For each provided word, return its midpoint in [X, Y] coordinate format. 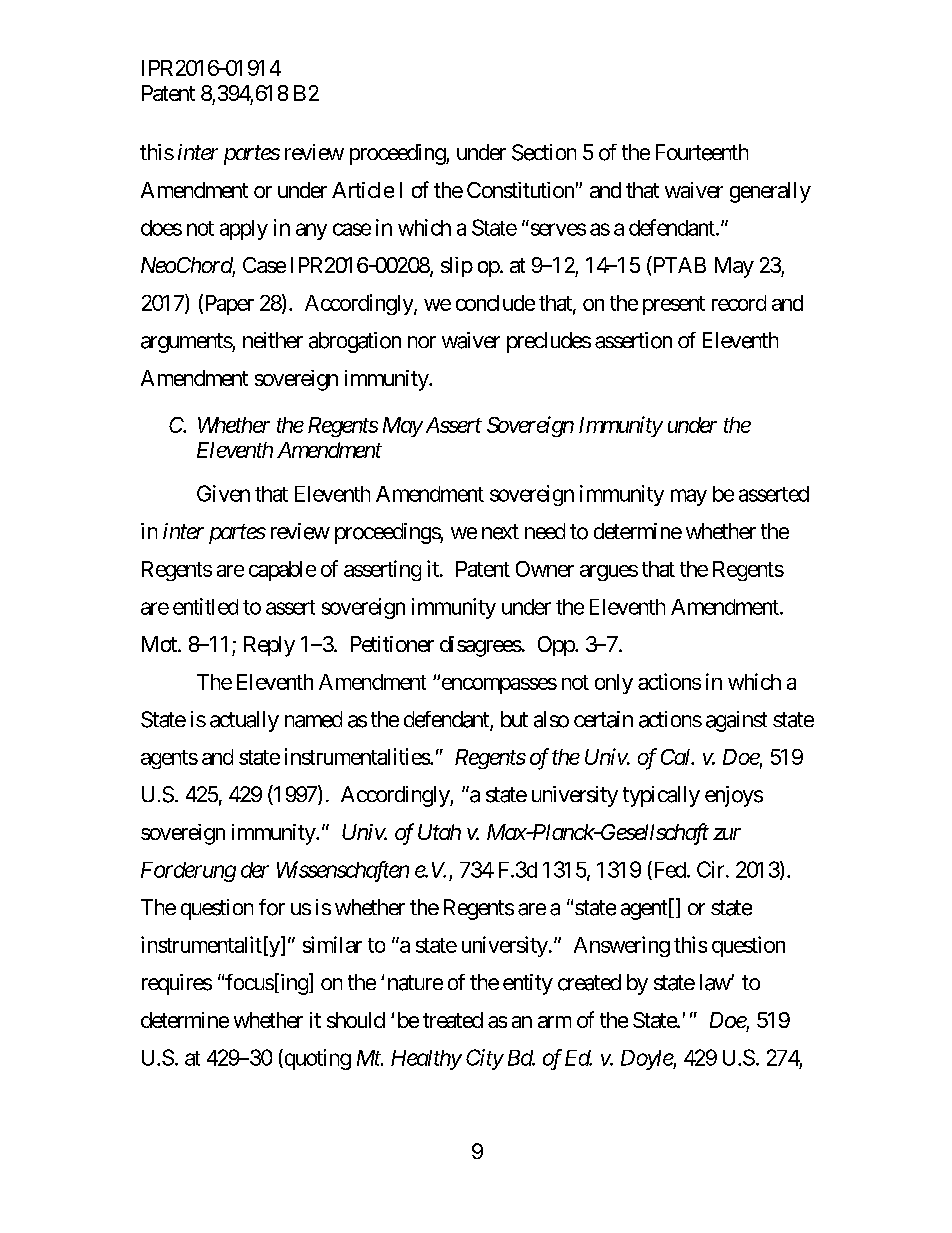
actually [244, 721]
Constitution [520, 190]
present [674, 305]
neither [273, 340]
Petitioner [392, 644]
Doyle [647, 1060]
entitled [205, 606]
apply [244, 230]
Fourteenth [702, 152]
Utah [439, 832]
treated [453, 1020]
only [614, 684]
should [356, 1020]
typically [661, 796]
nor [422, 342]
